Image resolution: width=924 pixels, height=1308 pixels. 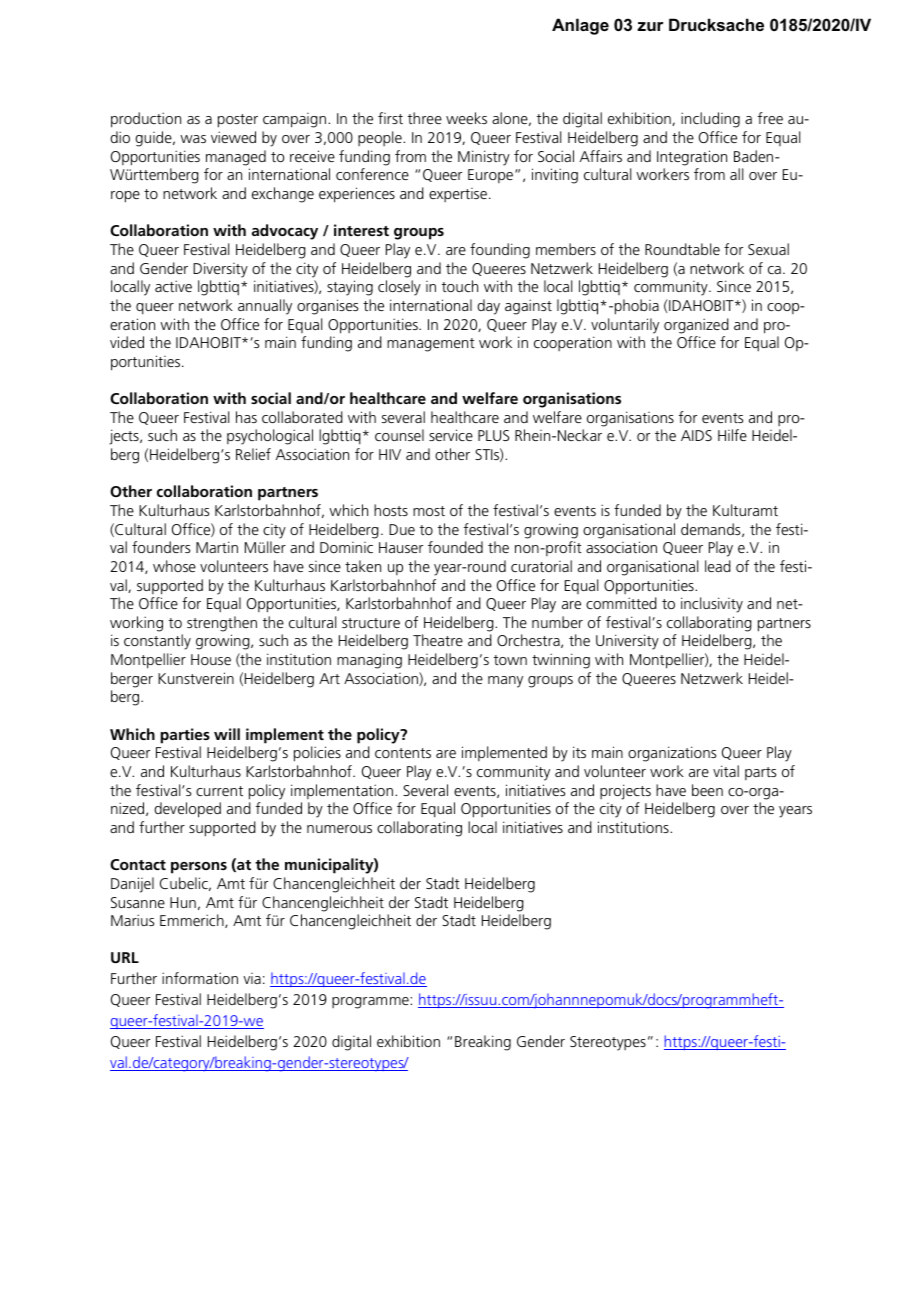 What do you see at coordinates (429, 511) in the page?
I see `most` at bounding box center [429, 511].
